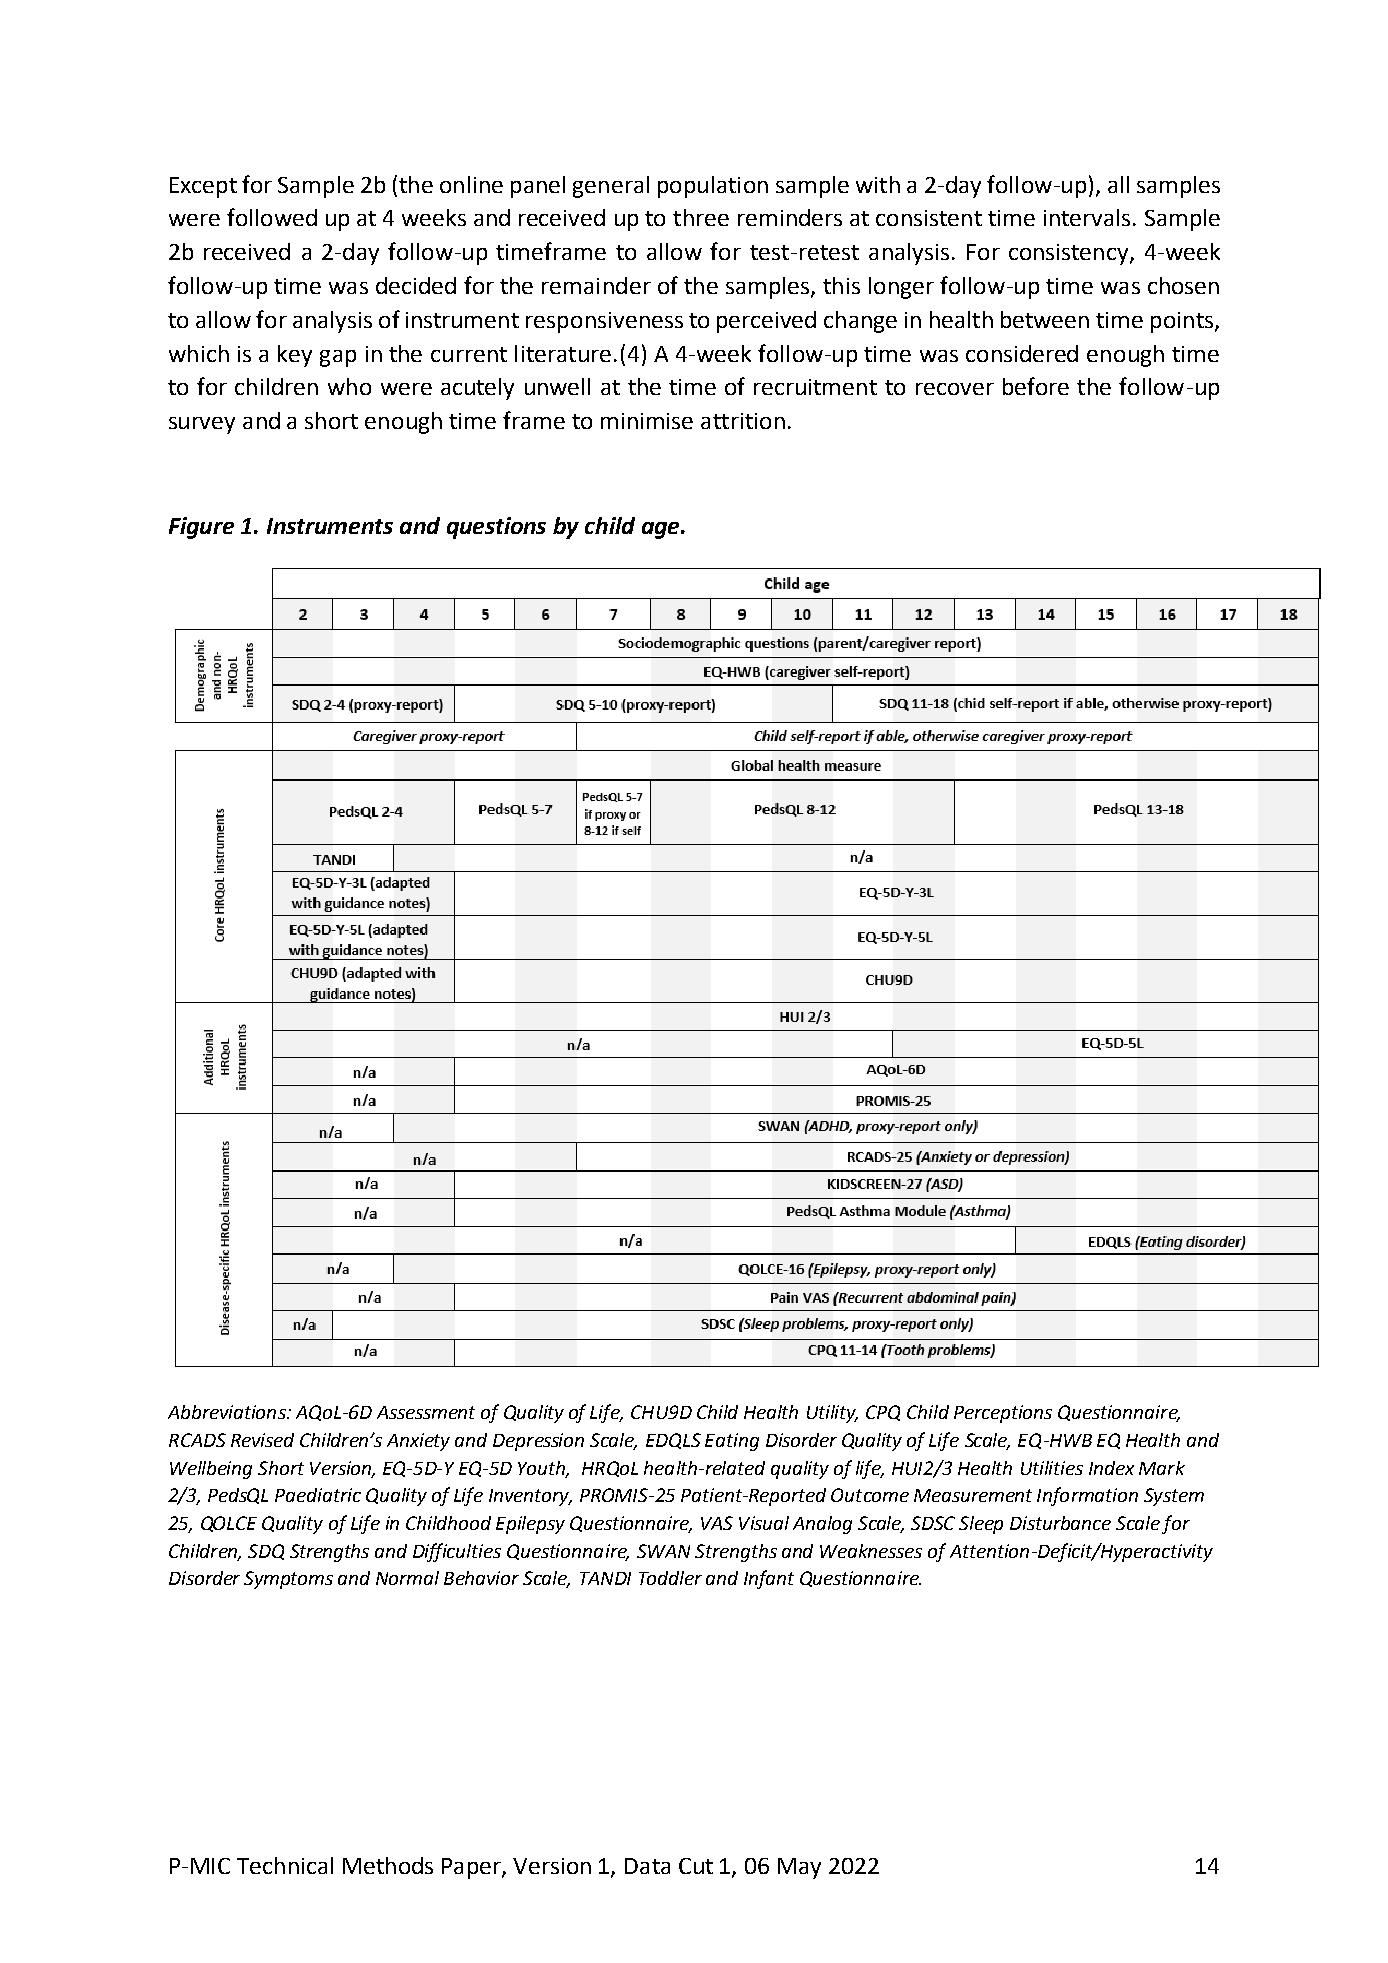 Image resolution: width=1388 pixels, height=1963 pixels. I want to click on Utility, so click(832, 1414).
